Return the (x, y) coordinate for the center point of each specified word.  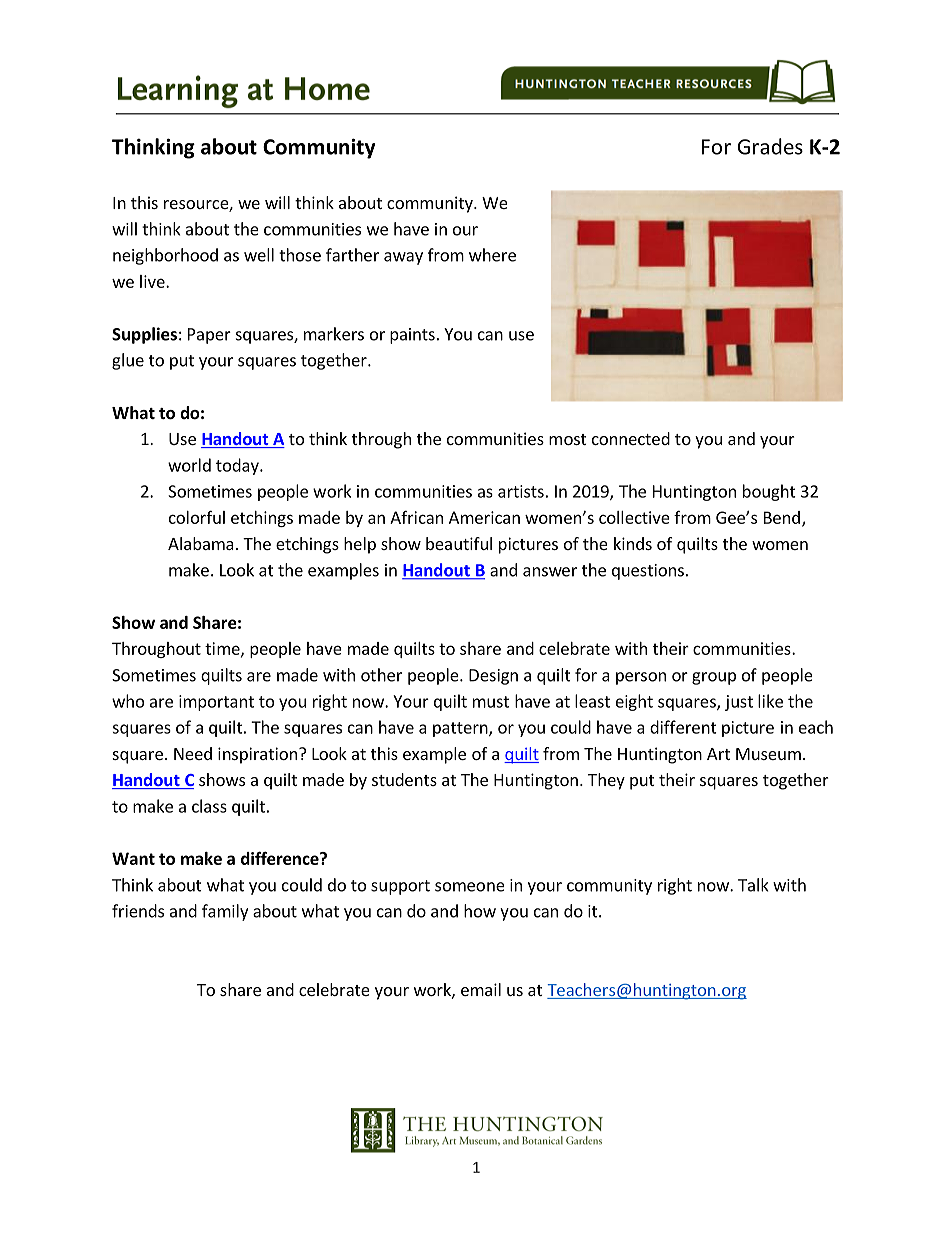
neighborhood (165, 256)
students (404, 779)
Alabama (201, 543)
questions (648, 572)
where (492, 255)
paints (412, 336)
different (683, 727)
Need (193, 753)
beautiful (459, 543)
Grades (770, 146)
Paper (209, 336)
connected (631, 438)
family (225, 912)
